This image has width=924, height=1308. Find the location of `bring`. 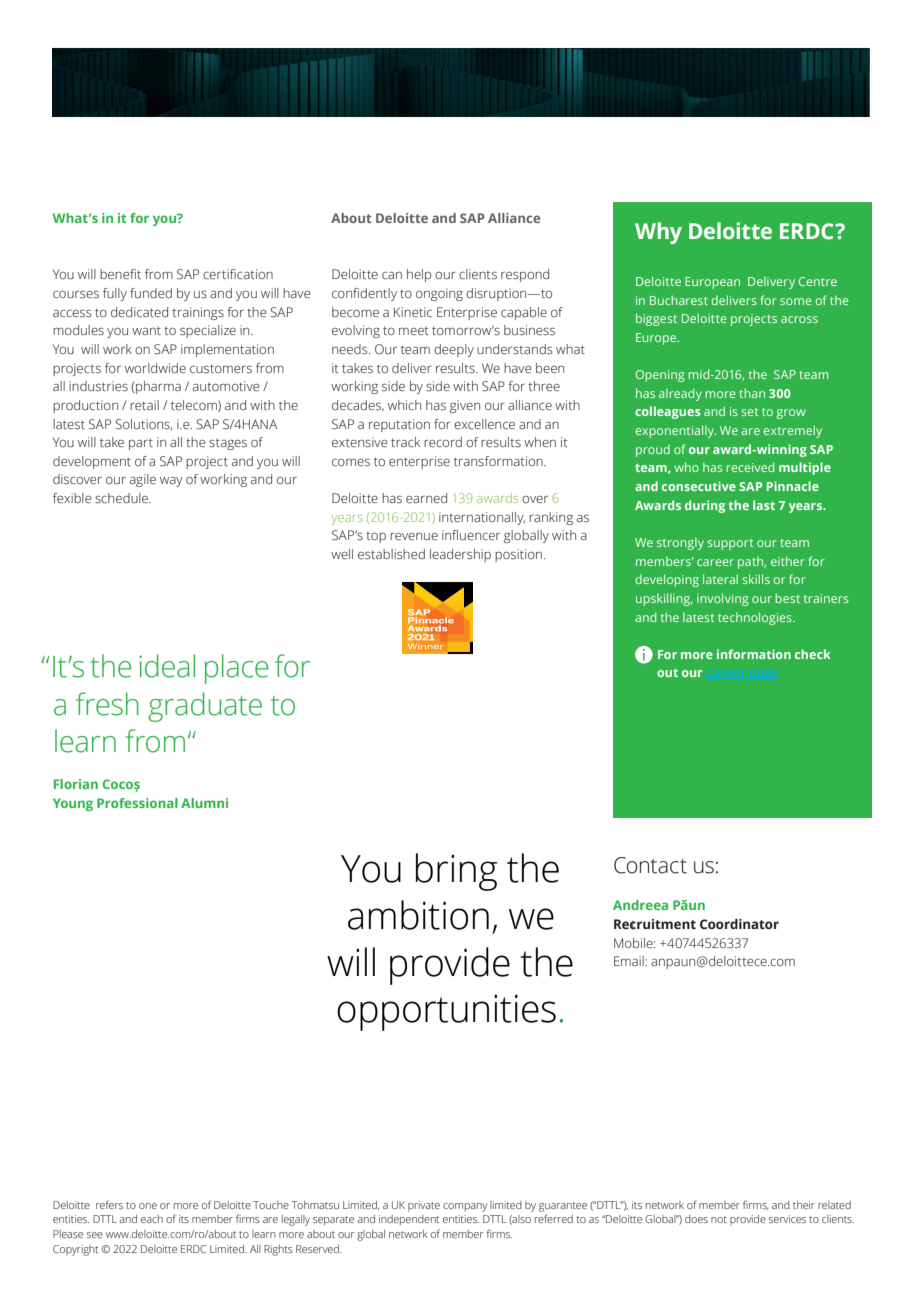

bring is located at coordinates (456, 872).
